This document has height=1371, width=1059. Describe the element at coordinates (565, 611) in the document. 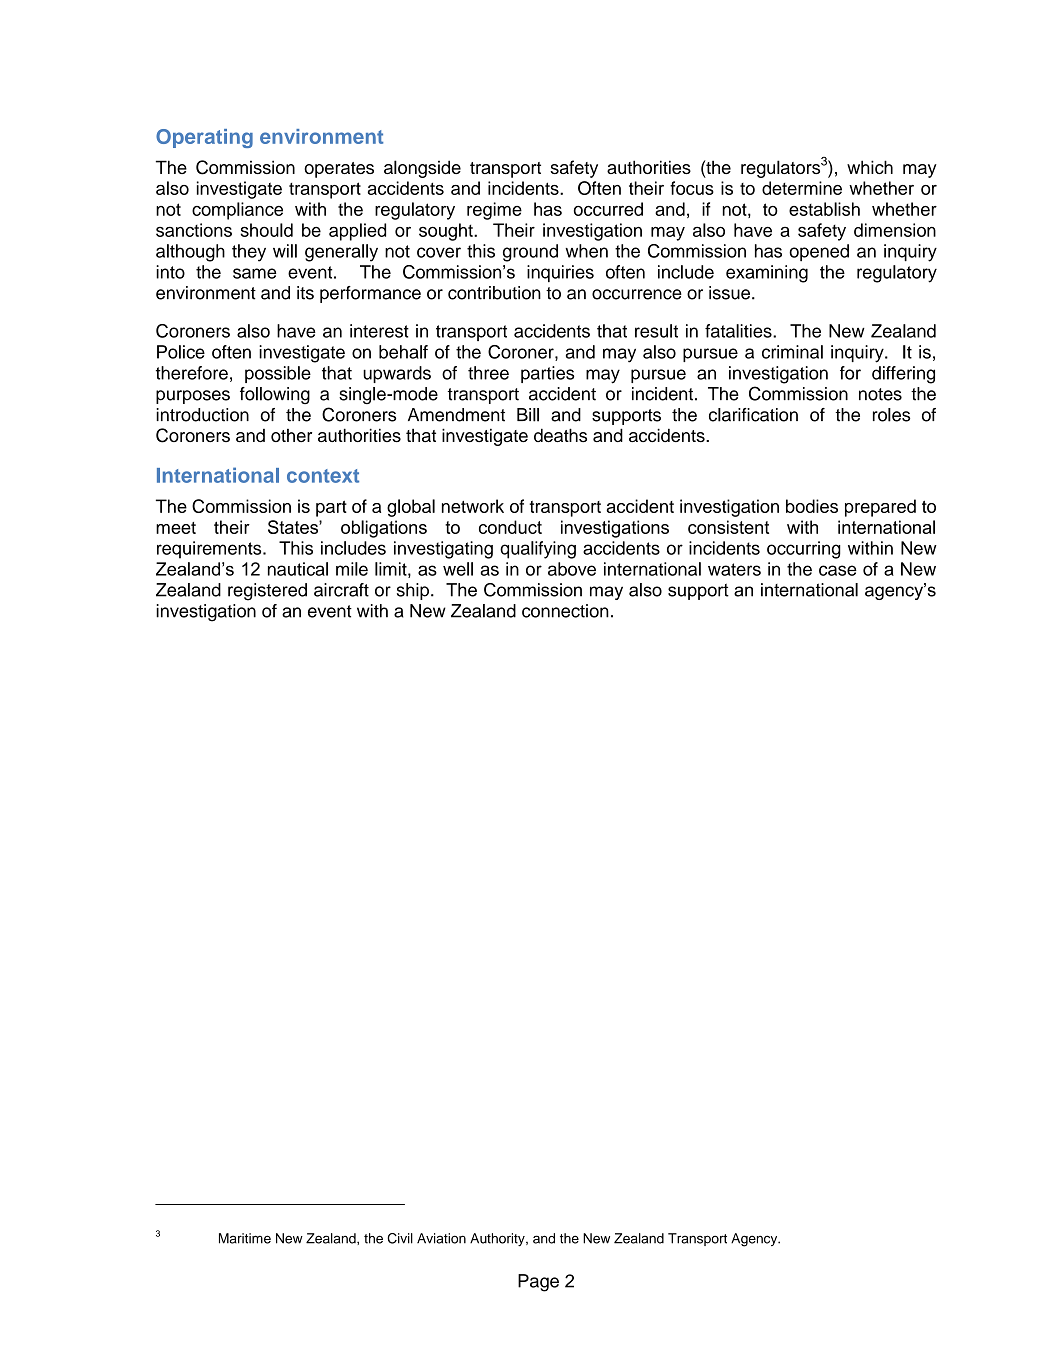

I see `connection` at that location.
